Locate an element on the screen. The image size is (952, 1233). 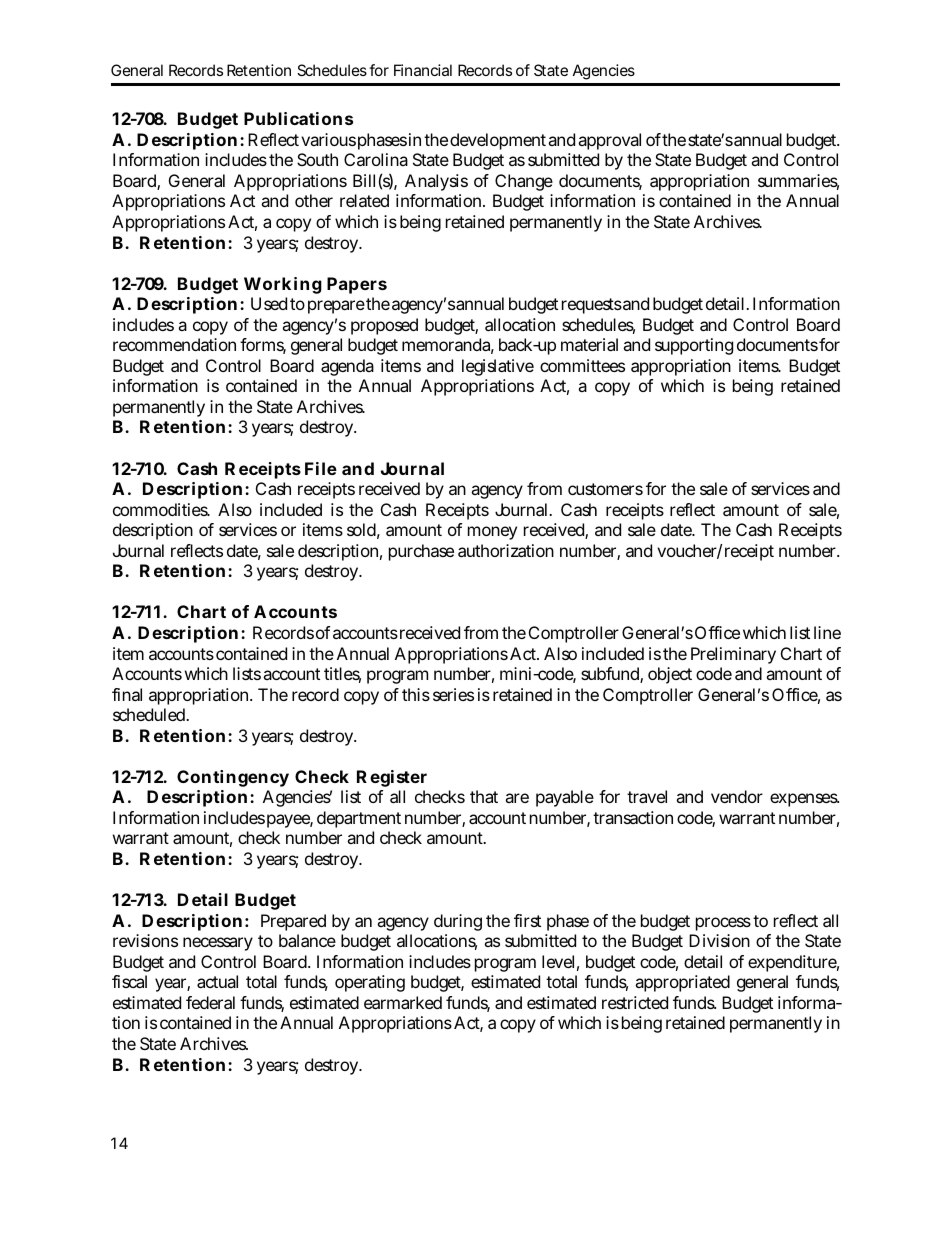
various is located at coordinates (328, 139).
